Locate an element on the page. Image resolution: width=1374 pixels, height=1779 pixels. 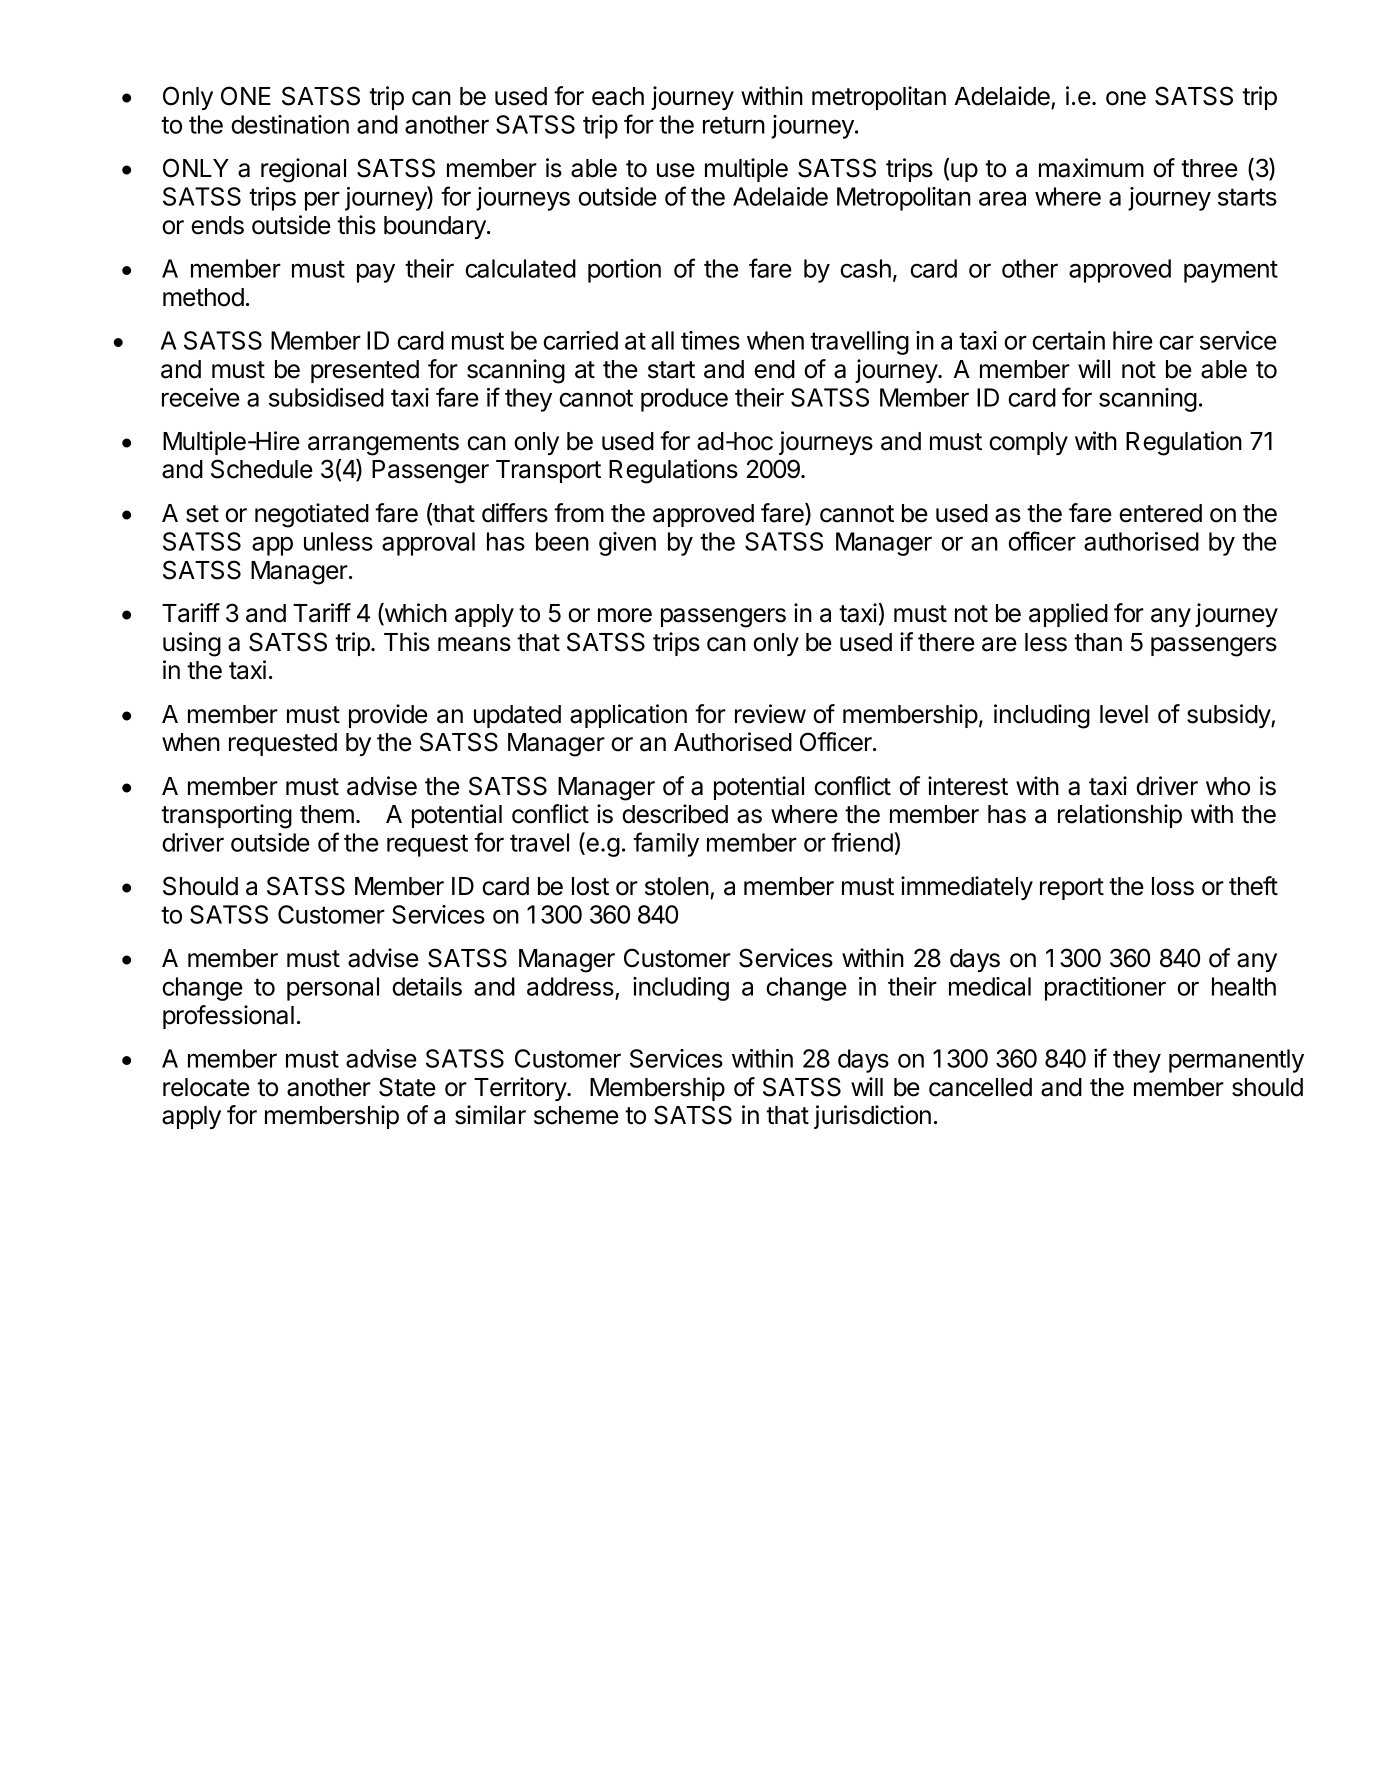
them is located at coordinates (327, 814).
